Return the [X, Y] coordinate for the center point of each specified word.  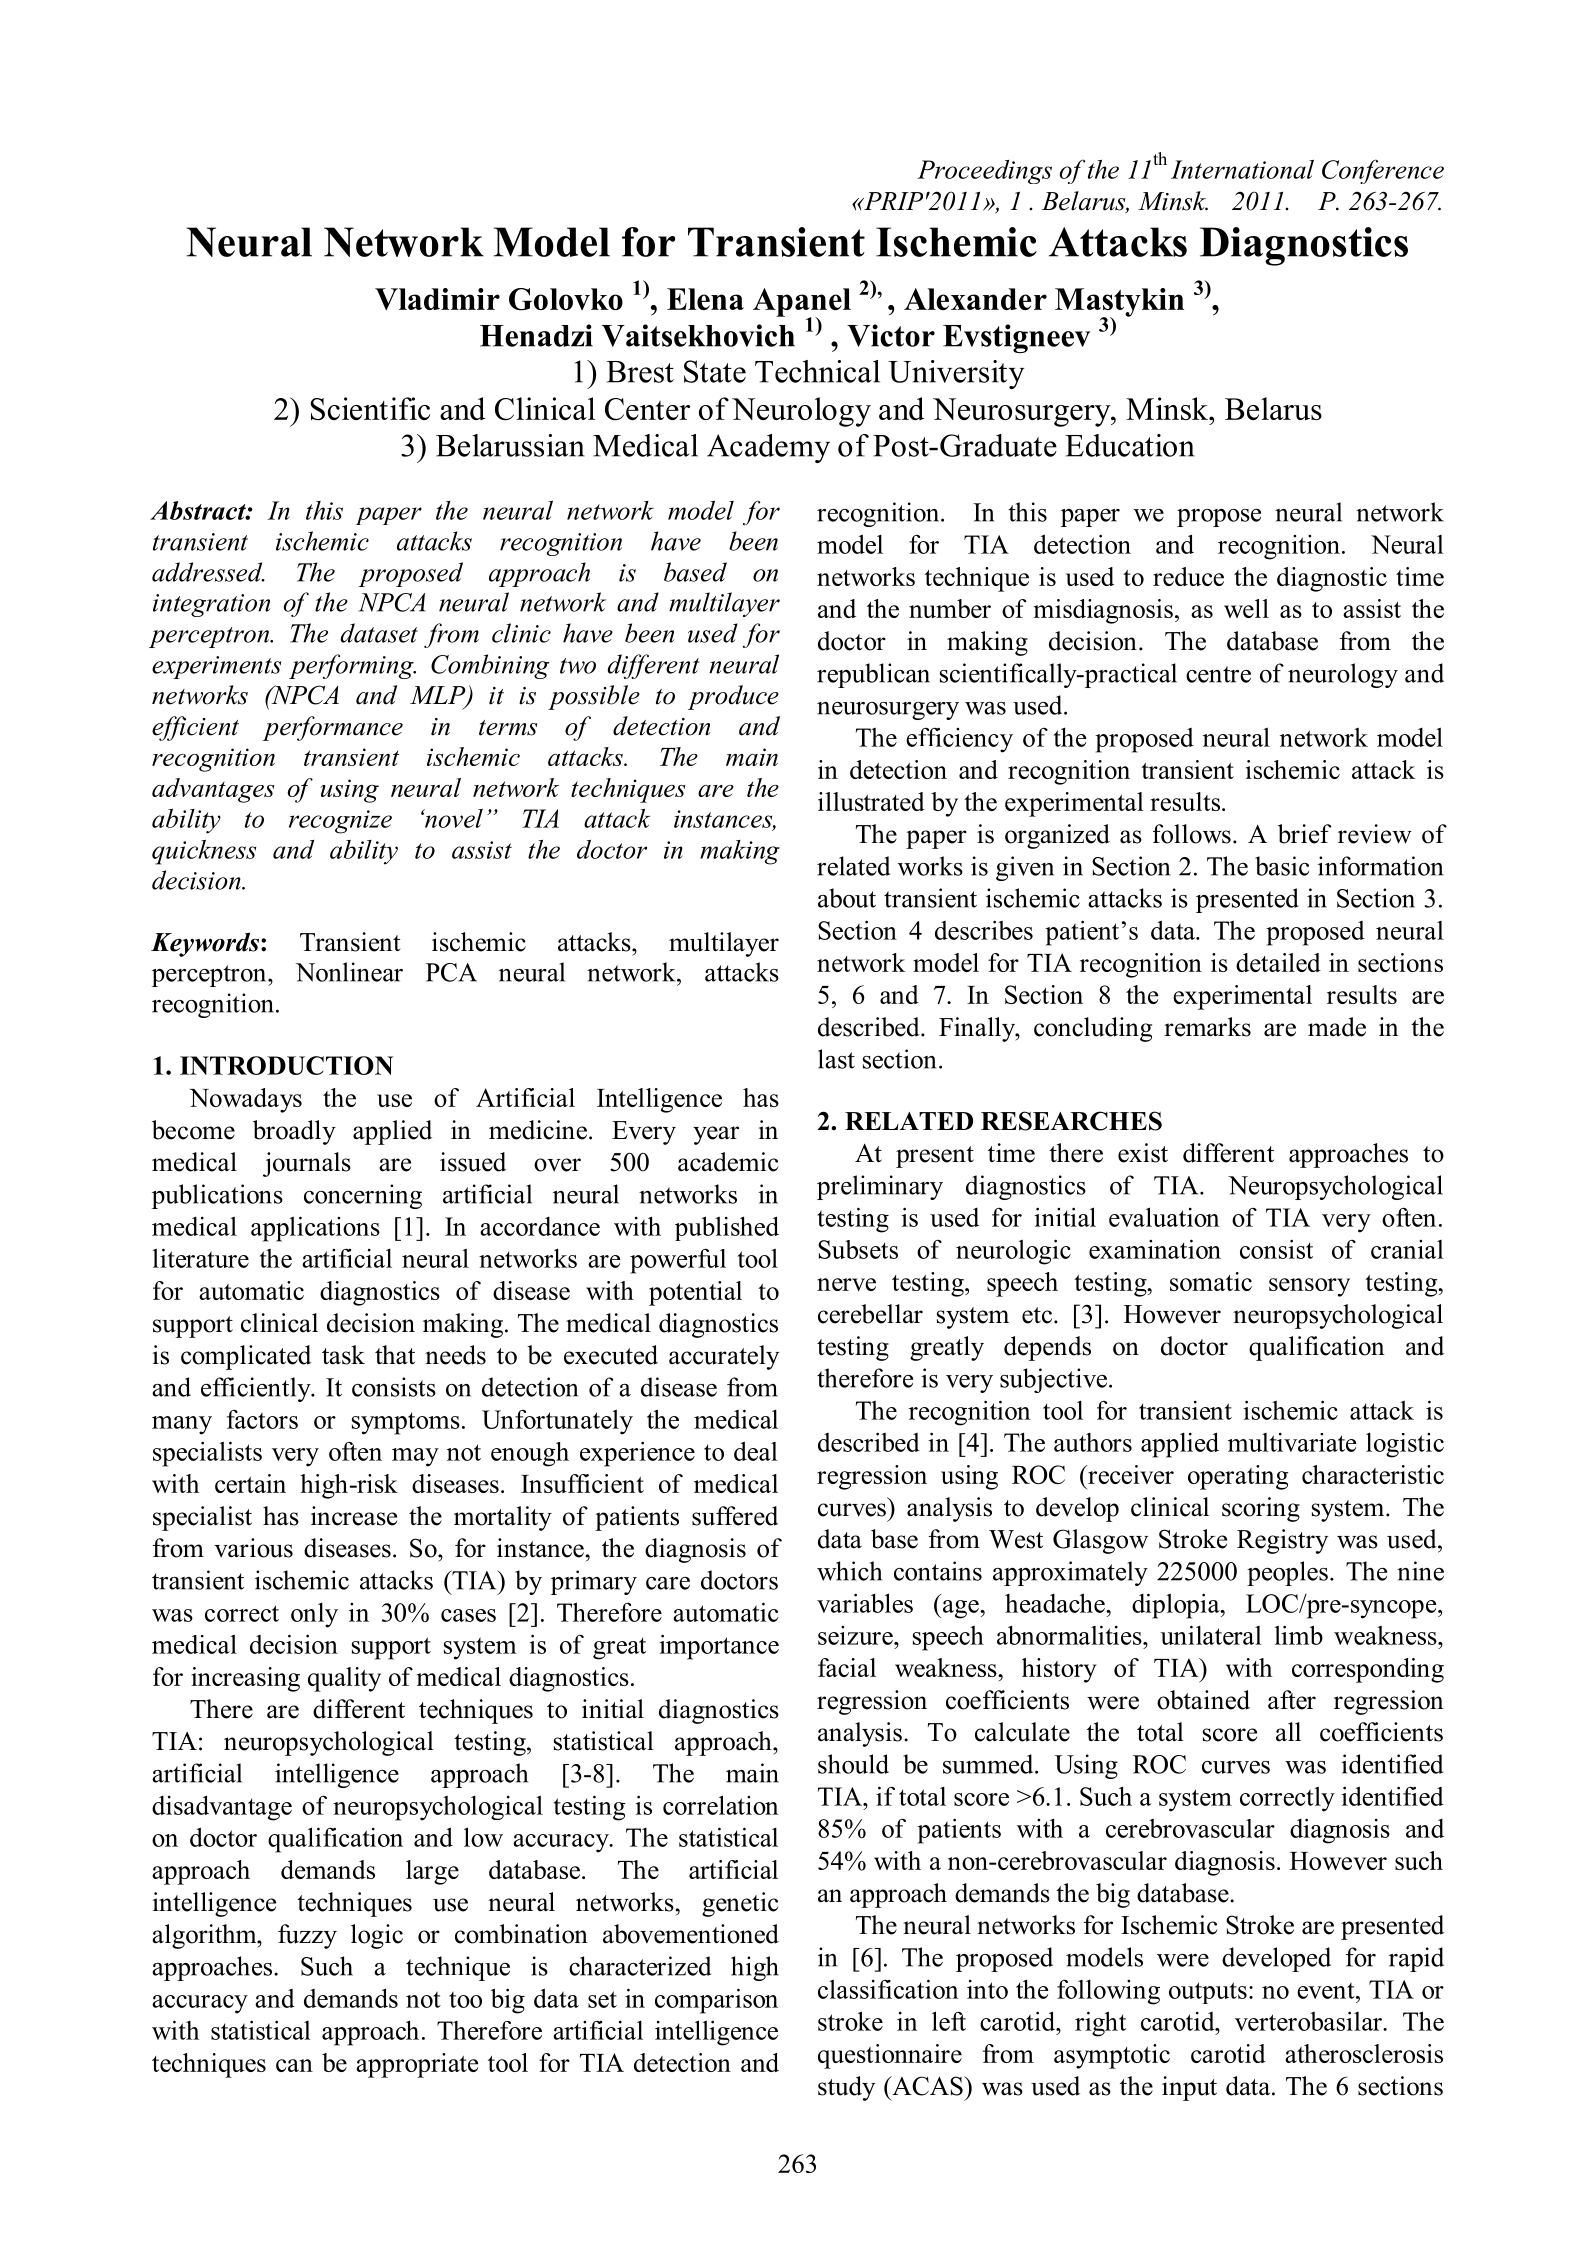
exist [1143, 1153]
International [1242, 169]
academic [728, 1162]
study [846, 2088]
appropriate [417, 2065]
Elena [705, 299]
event [1327, 1990]
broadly [294, 1132]
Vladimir [437, 299]
